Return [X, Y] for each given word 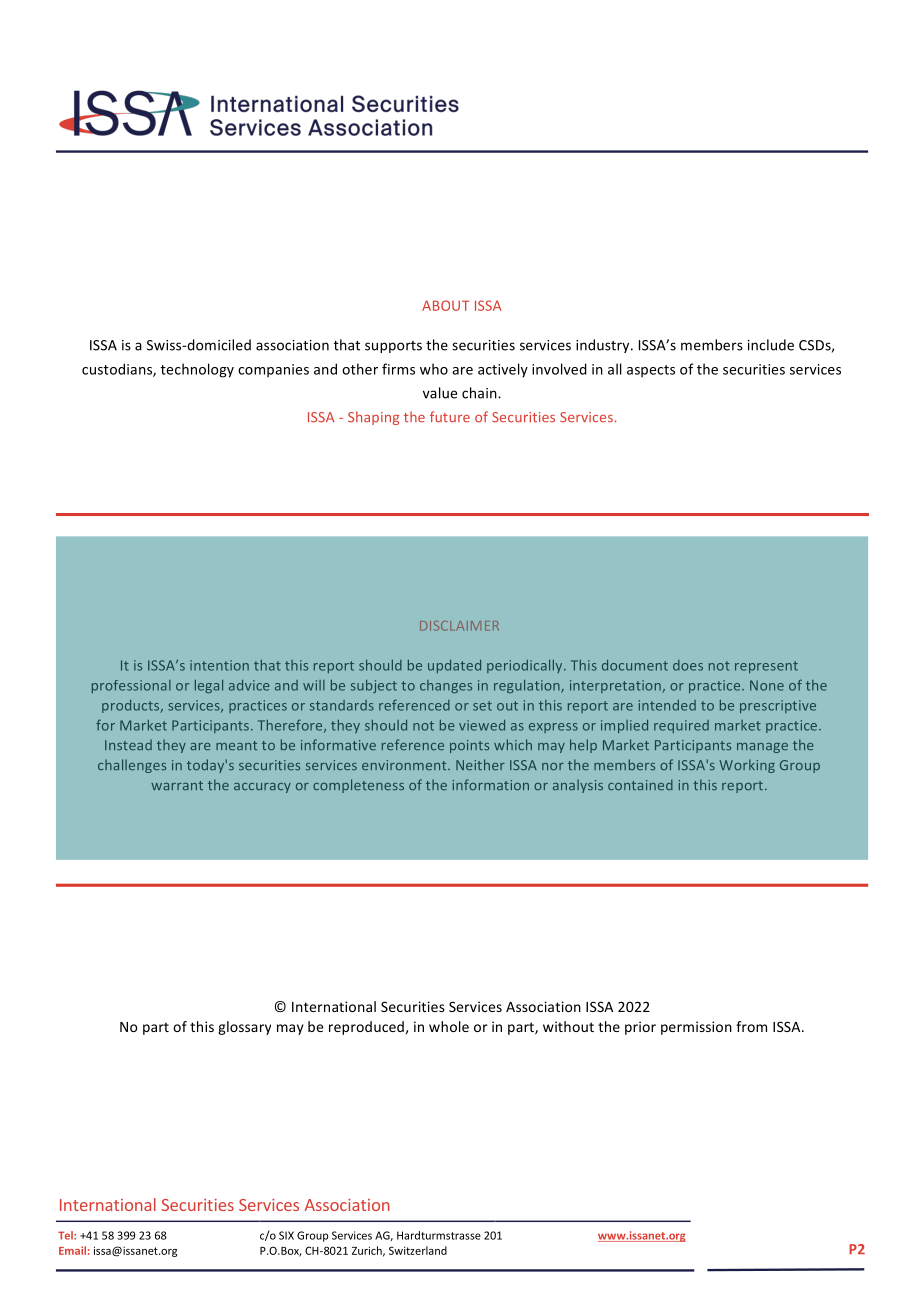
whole [449, 1026]
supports [393, 347]
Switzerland [418, 1250]
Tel [66, 1235]
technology [197, 370]
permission [696, 1028]
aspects [651, 371]
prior [640, 1028]
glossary [244, 1028]
